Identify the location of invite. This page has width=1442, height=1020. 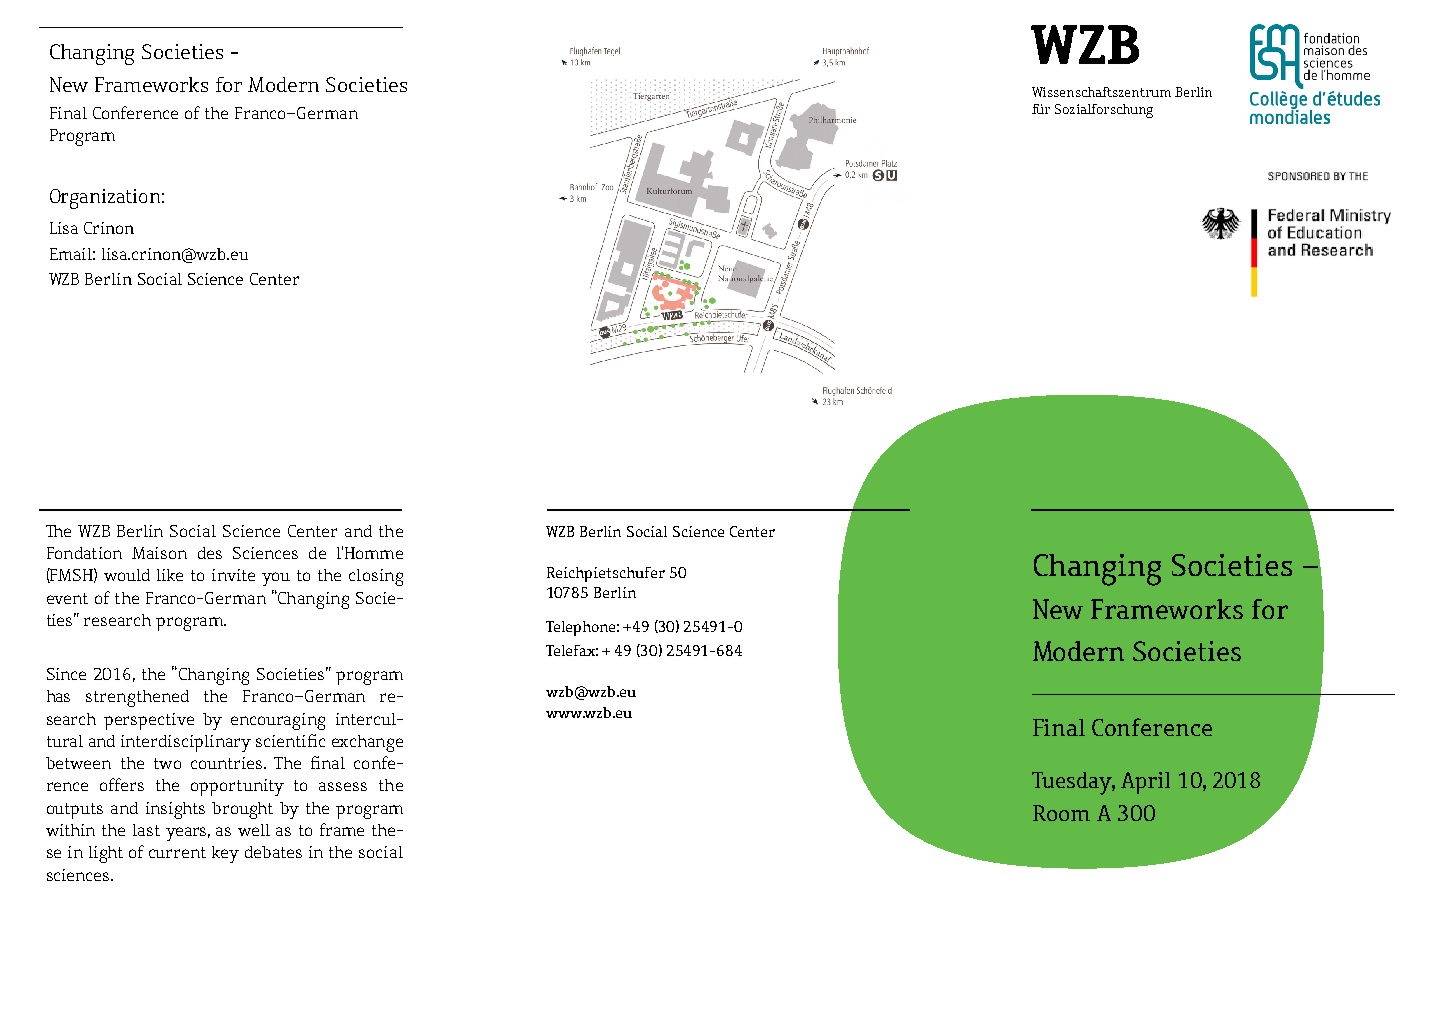
(233, 575).
